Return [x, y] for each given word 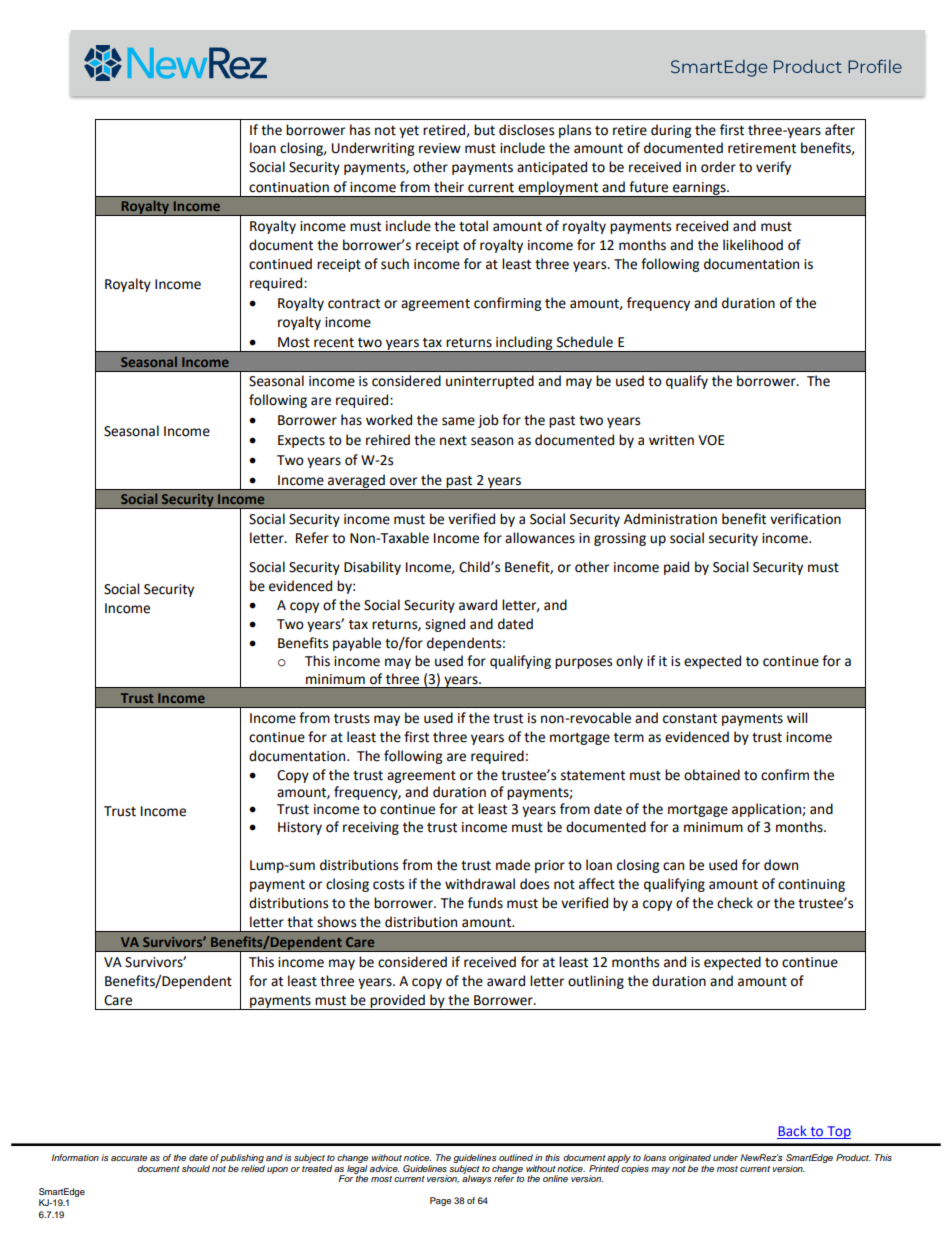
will [797, 717]
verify [773, 168]
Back [793, 1132]
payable [357, 644]
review [440, 148]
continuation [289, 187]
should [196, 1168]
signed [445, 625]
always [476, 1178]
